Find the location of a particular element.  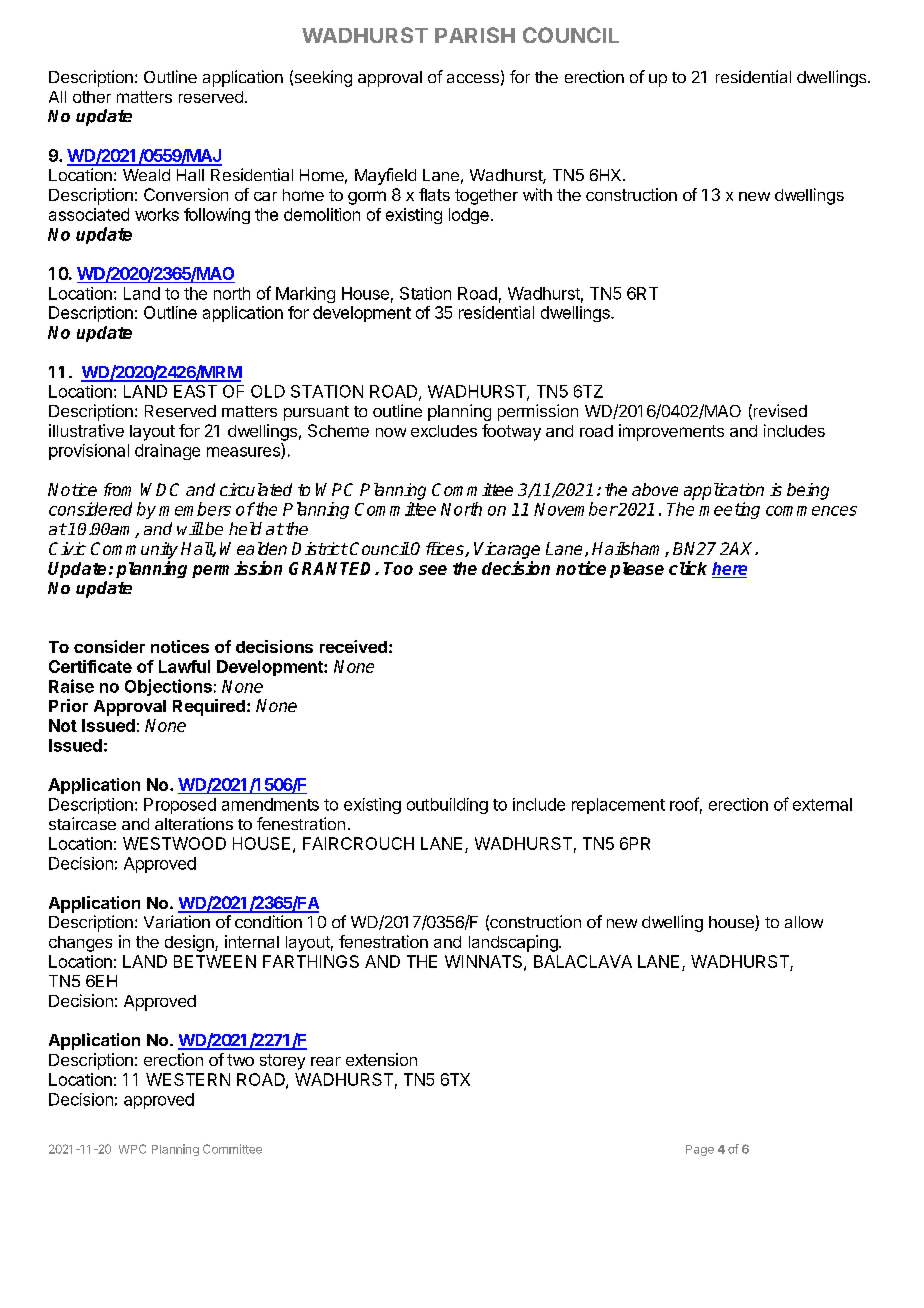

improvements is located at coordinates (671, 432).
